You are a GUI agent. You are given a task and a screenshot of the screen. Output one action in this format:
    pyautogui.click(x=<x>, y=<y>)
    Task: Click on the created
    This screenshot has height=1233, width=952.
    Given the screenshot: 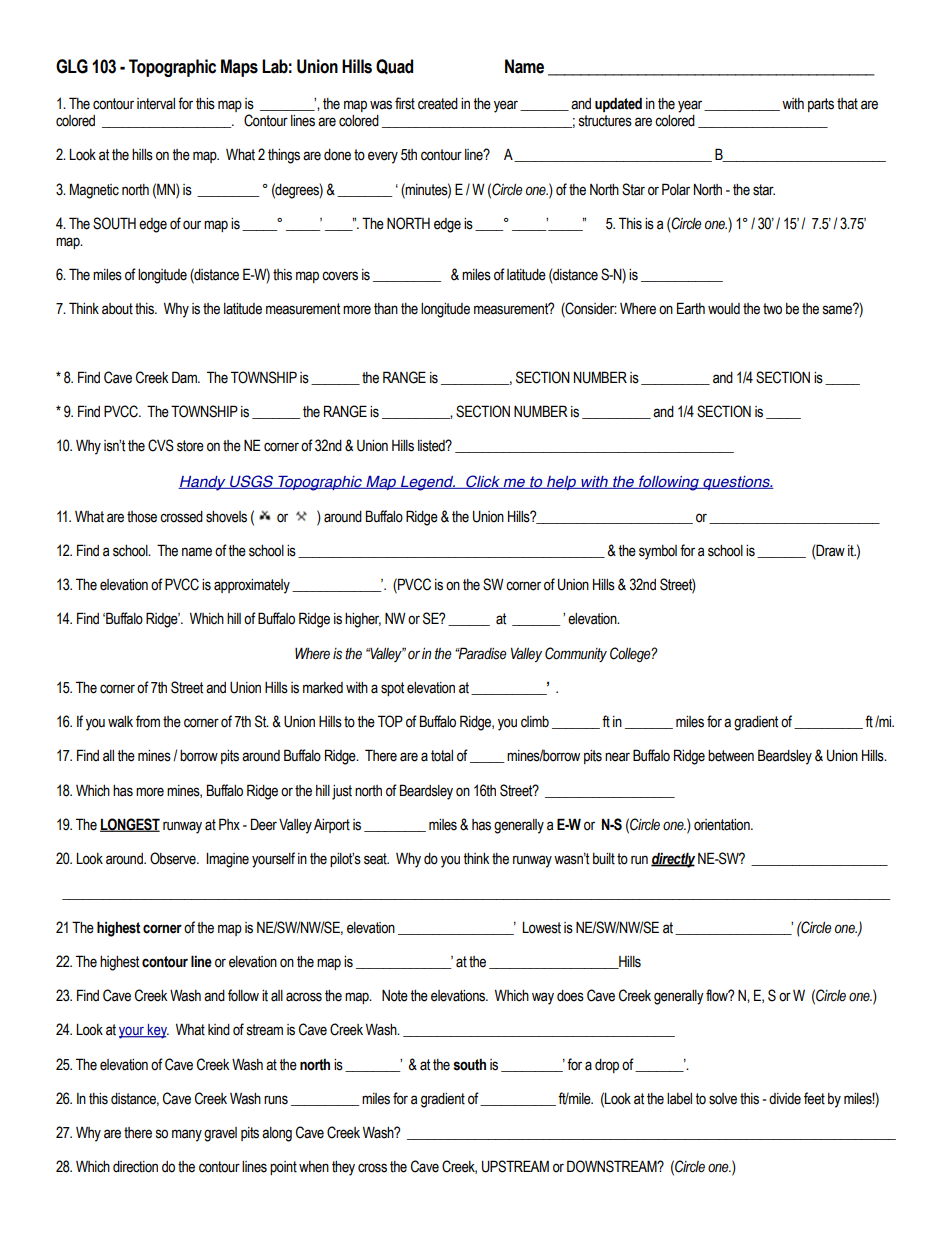 What is the action you would take?
    pyautogui.click(x=438, y=104)
